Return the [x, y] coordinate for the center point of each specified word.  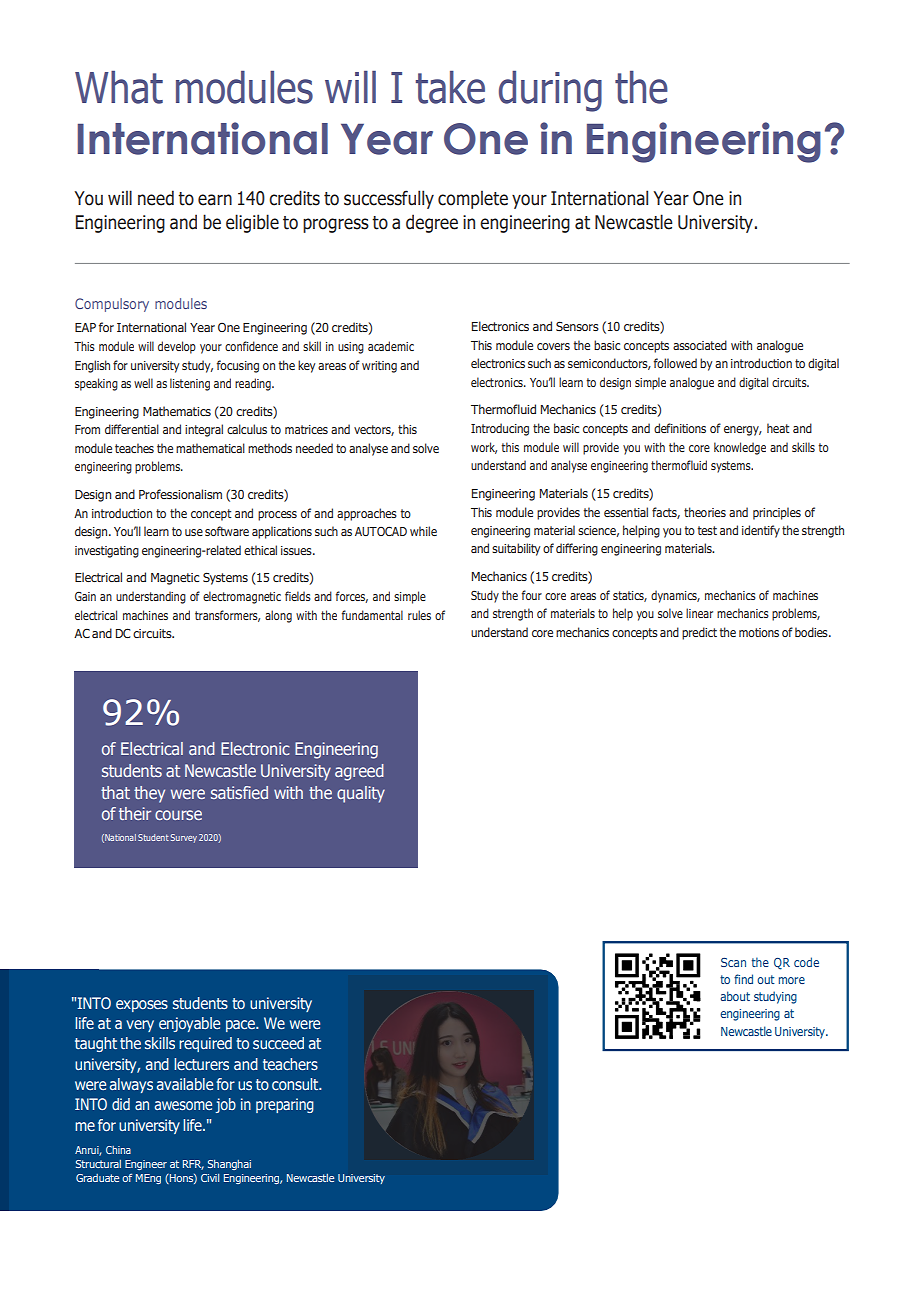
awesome [183, 1105]
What [119, 87]
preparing [285, 1105]
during [550, 91]
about [735, 996]
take [450, 87]
